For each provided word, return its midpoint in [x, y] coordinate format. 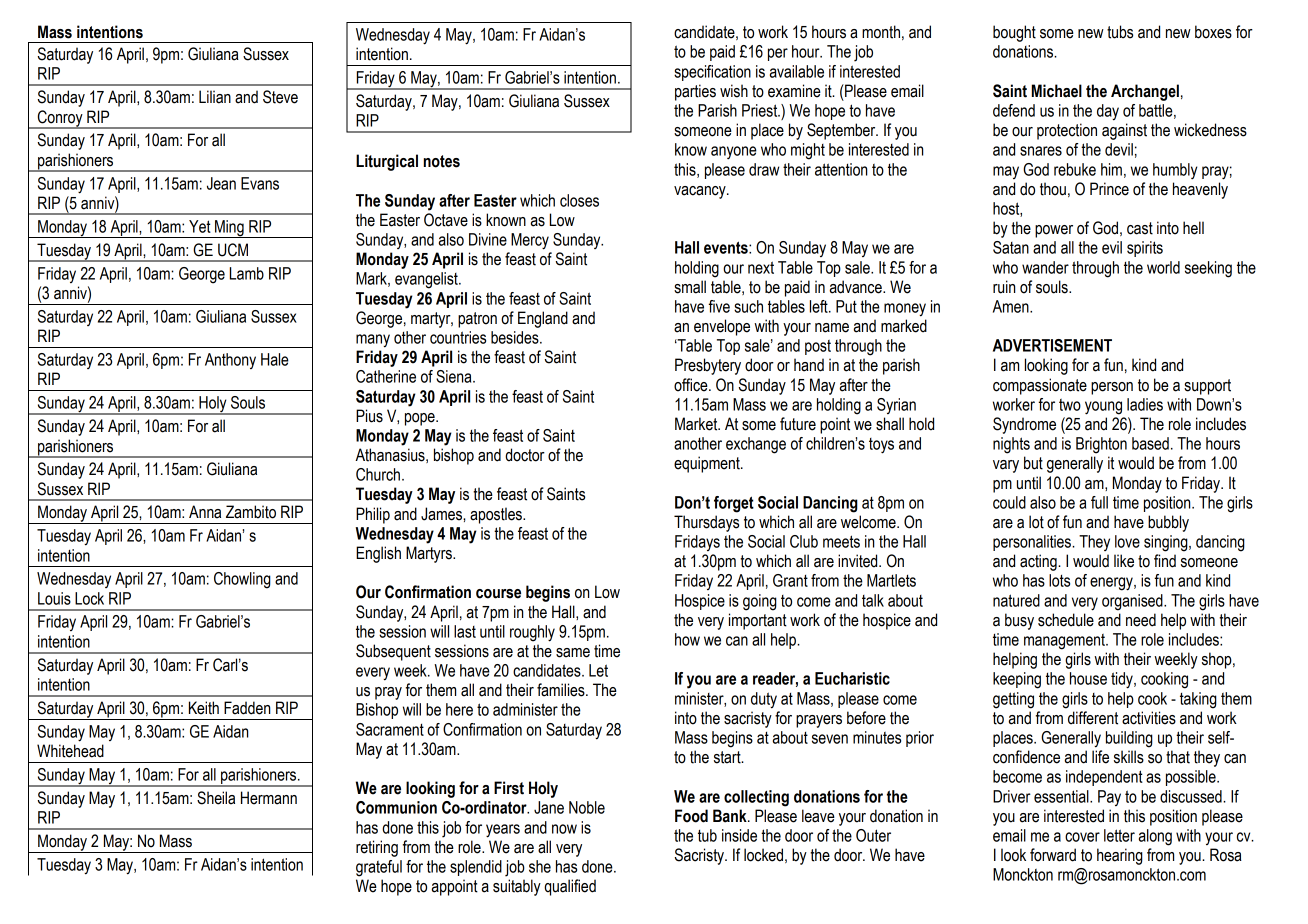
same [573, 653]
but [1033, 463]
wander [1045, 267]
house [1088, 678]
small [690, 287]
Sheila [216, 798]
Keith [204, 708]
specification [712, 73]
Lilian [215, 97]
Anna [205, 512]
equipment [708, 464]
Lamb [247, 273]
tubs [1120, 32]
